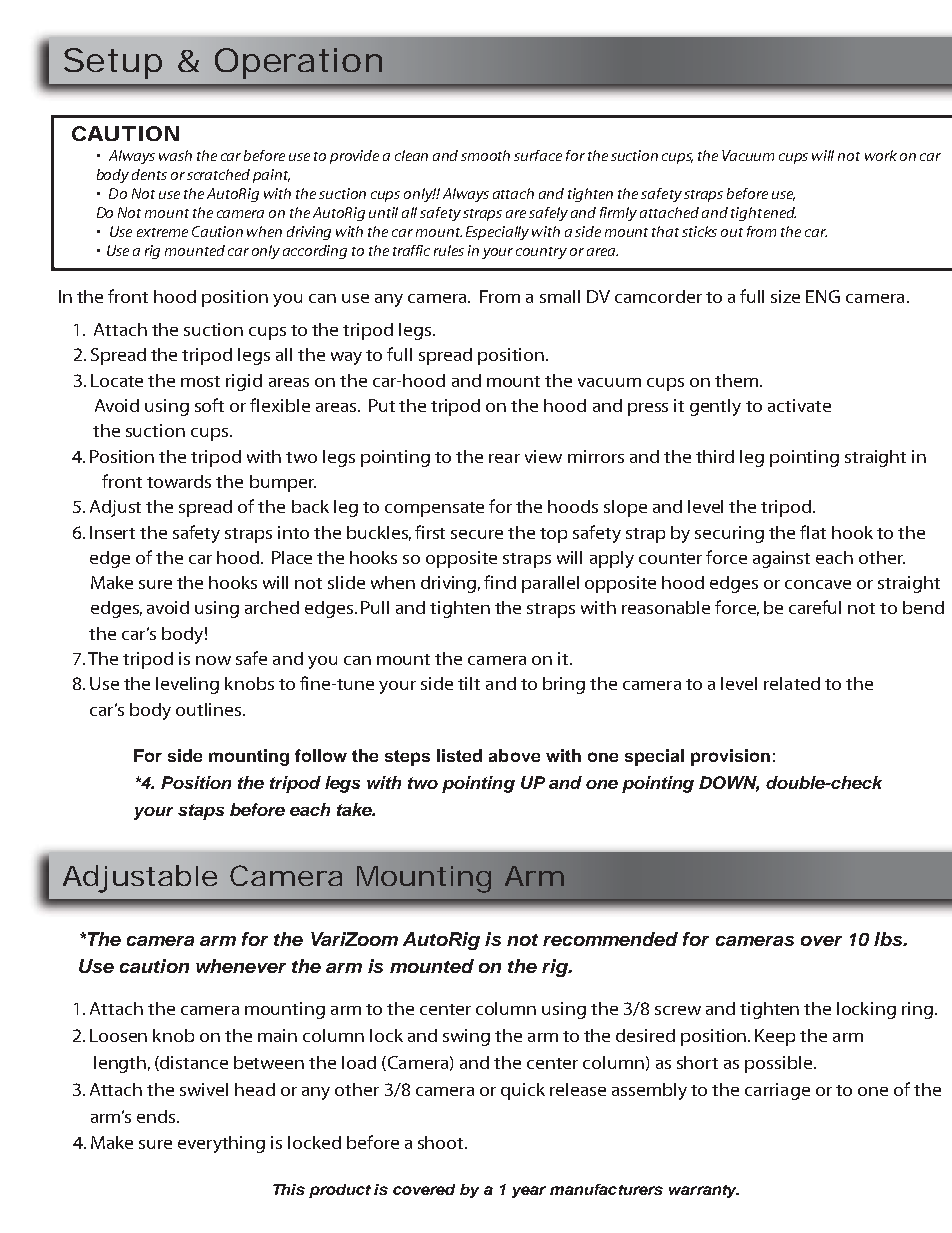 This screenshot has width=952, height=1233. Describe the element at coordinates (221, 1144) in the screenshot. I see `everything` at that location.
